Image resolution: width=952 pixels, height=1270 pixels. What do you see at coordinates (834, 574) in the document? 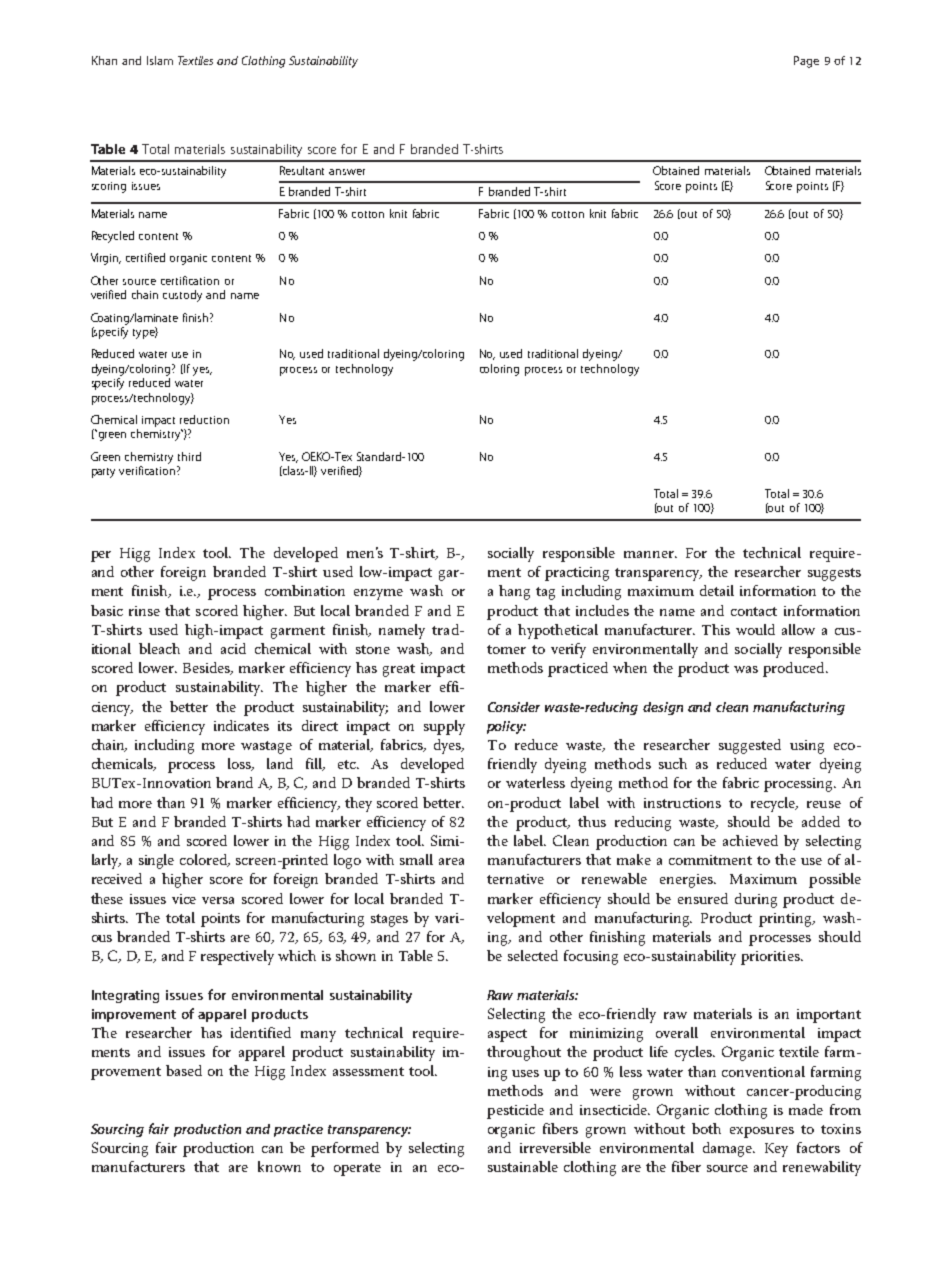
I see `suggests` at bounding box center [834, 574].
